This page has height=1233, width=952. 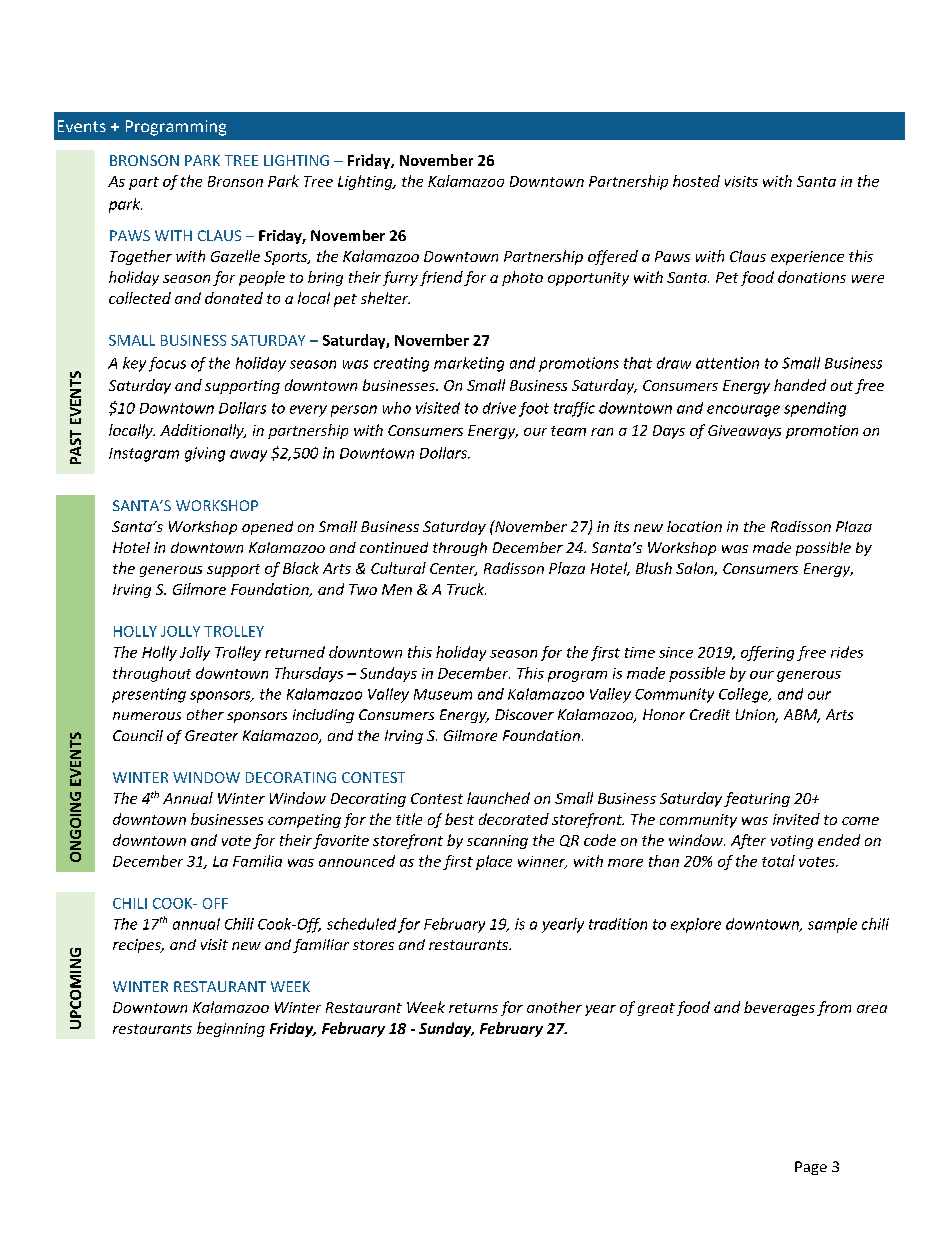 What do you see at coordinates (767, 653) in the page?
I see `offering` at bounding box center [767, 653].
